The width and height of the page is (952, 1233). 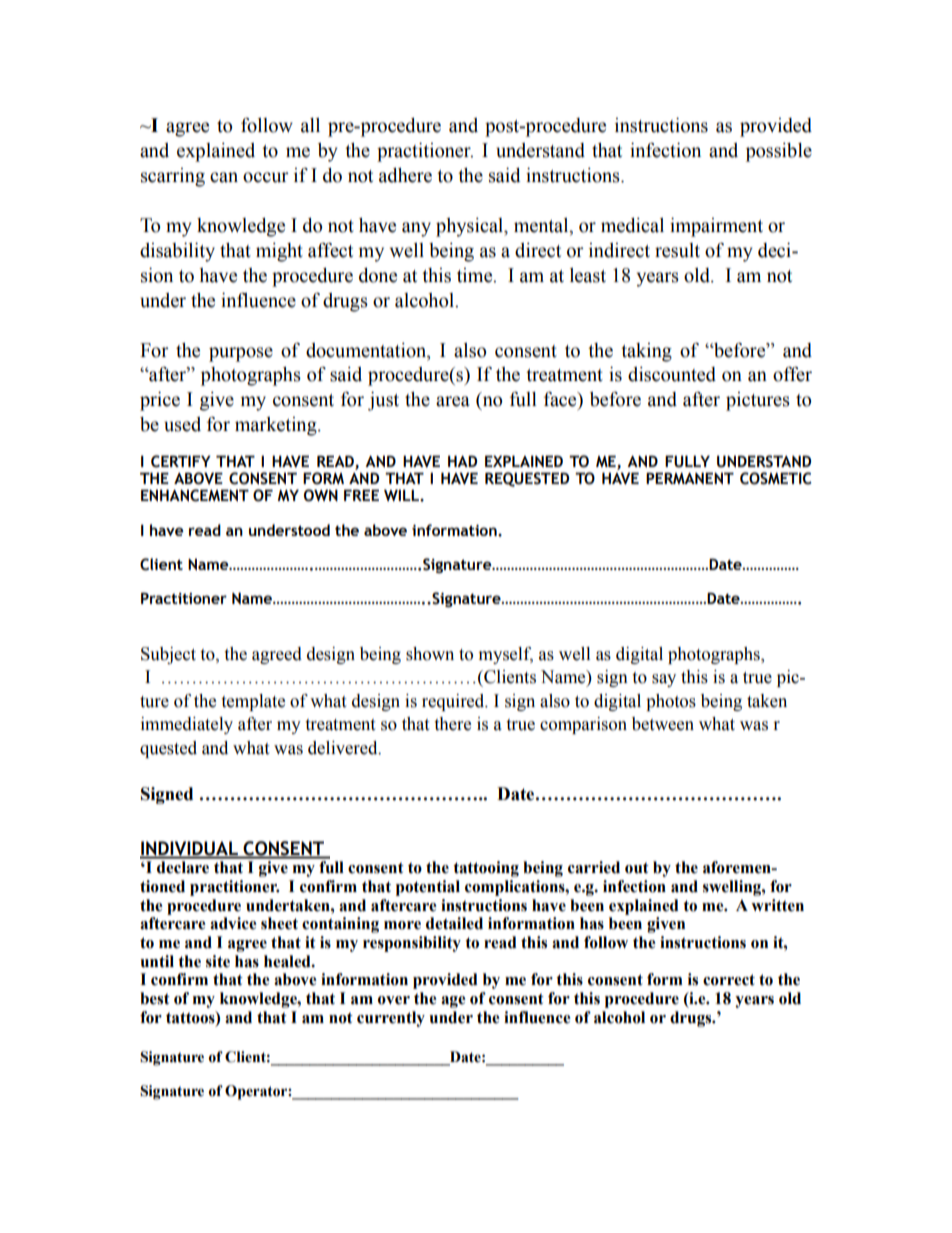 What do you see at coordinates (277, 426) in the page?
I see `marketing` at bounding box center [277, 426].
